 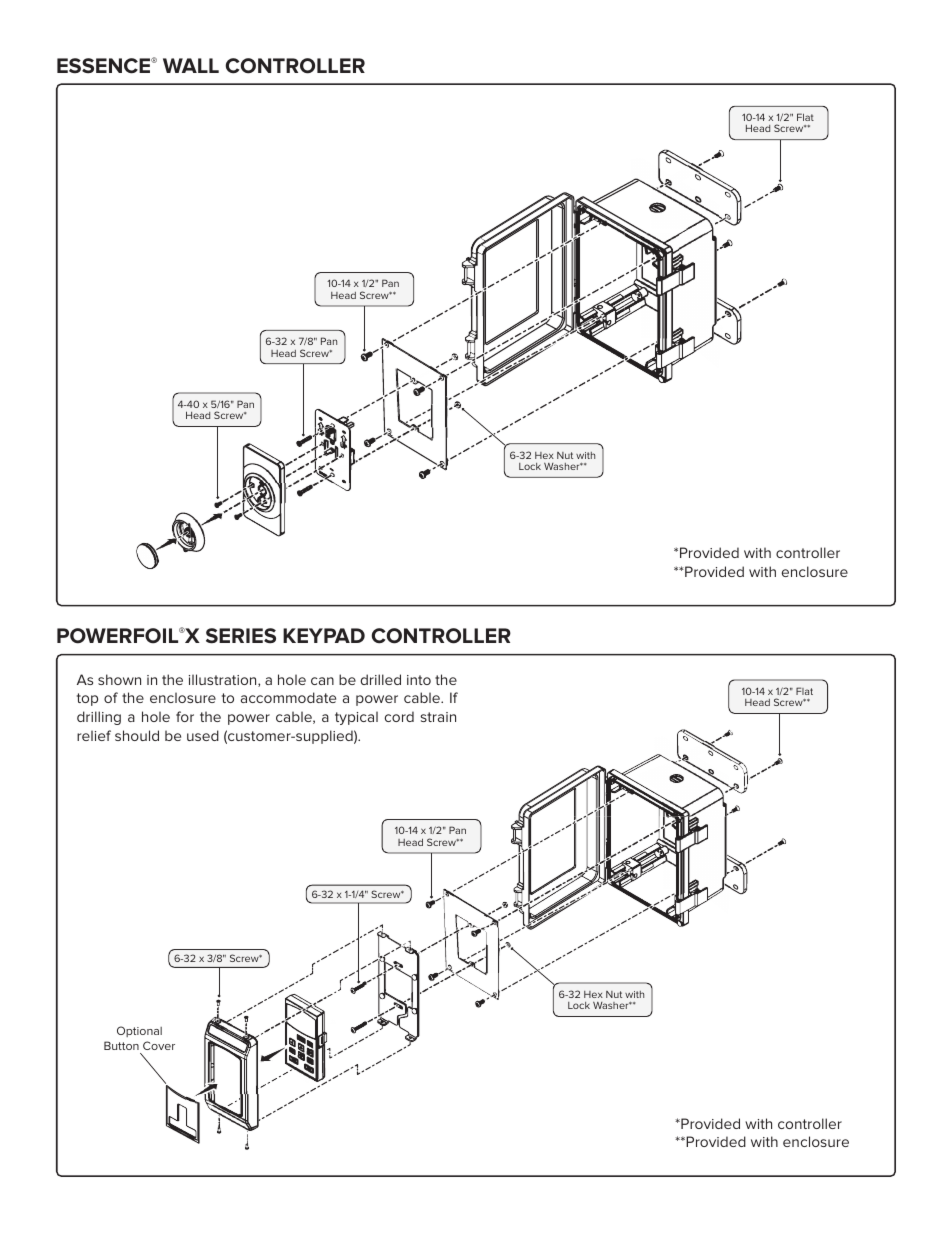 I want to click on SERIES, so click(x=241, y=636).
